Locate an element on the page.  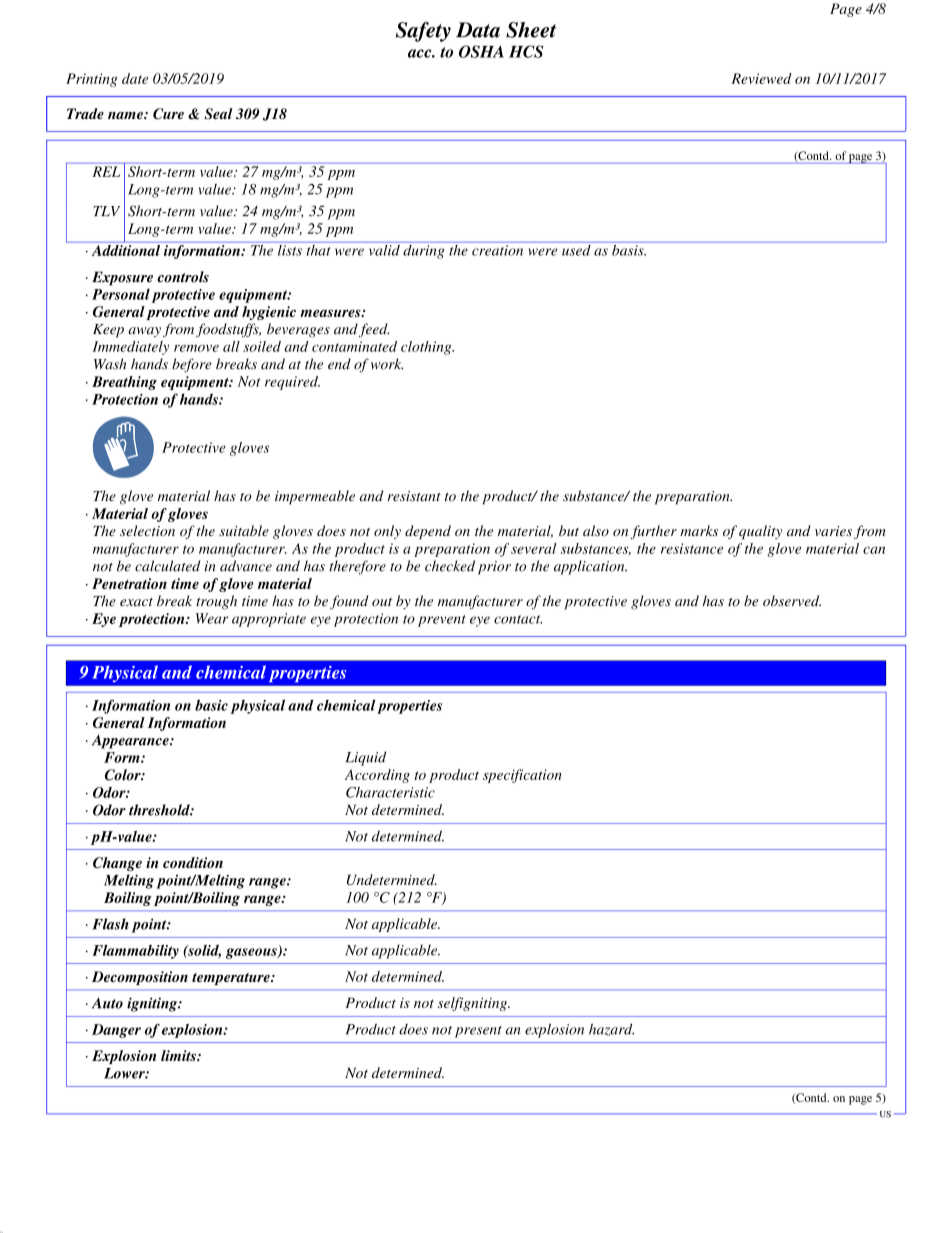
quality is located at coordinates (760, 532).
